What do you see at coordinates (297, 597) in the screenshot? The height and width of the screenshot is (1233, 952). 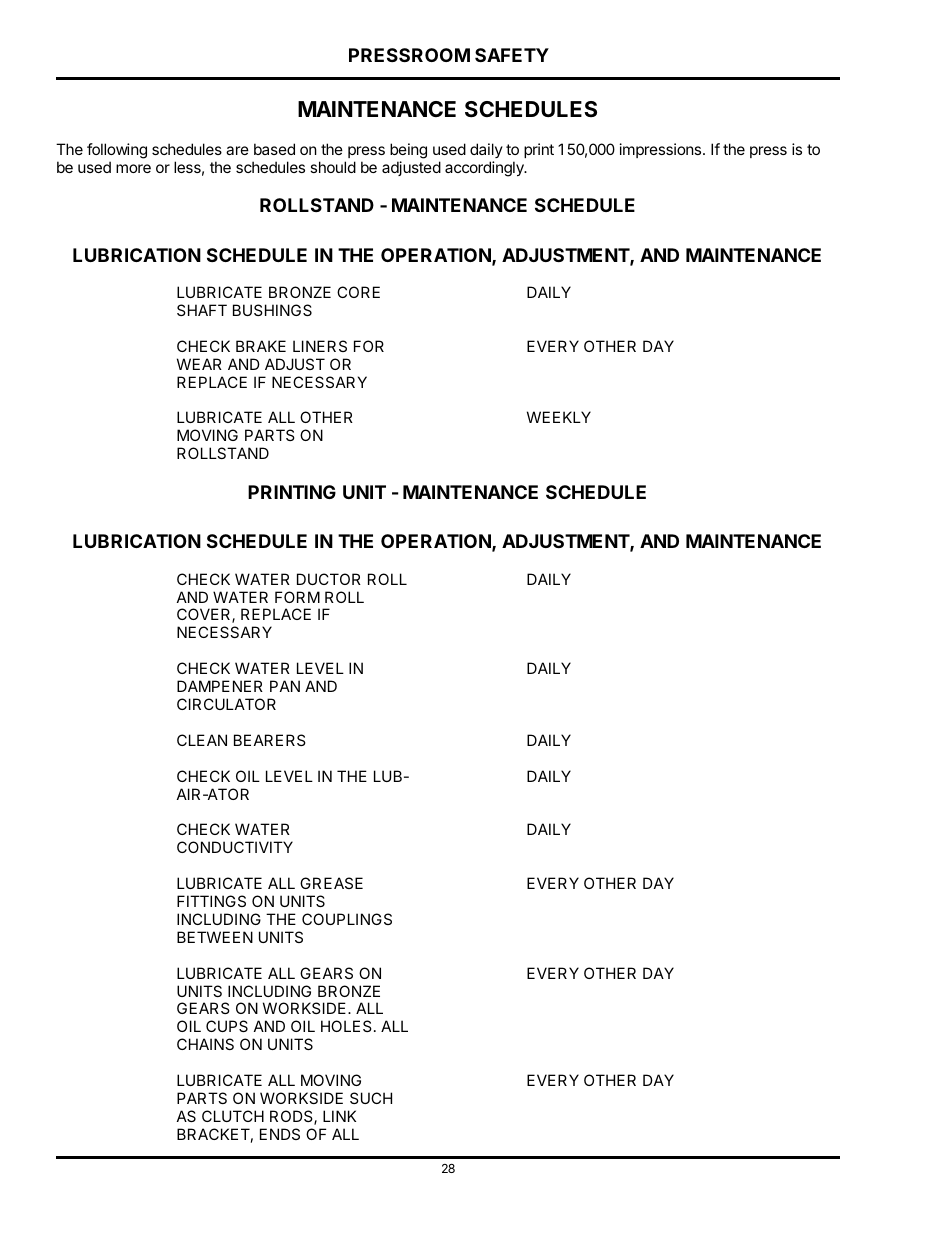 I see `FORM` at bounding box center [297, 597].
